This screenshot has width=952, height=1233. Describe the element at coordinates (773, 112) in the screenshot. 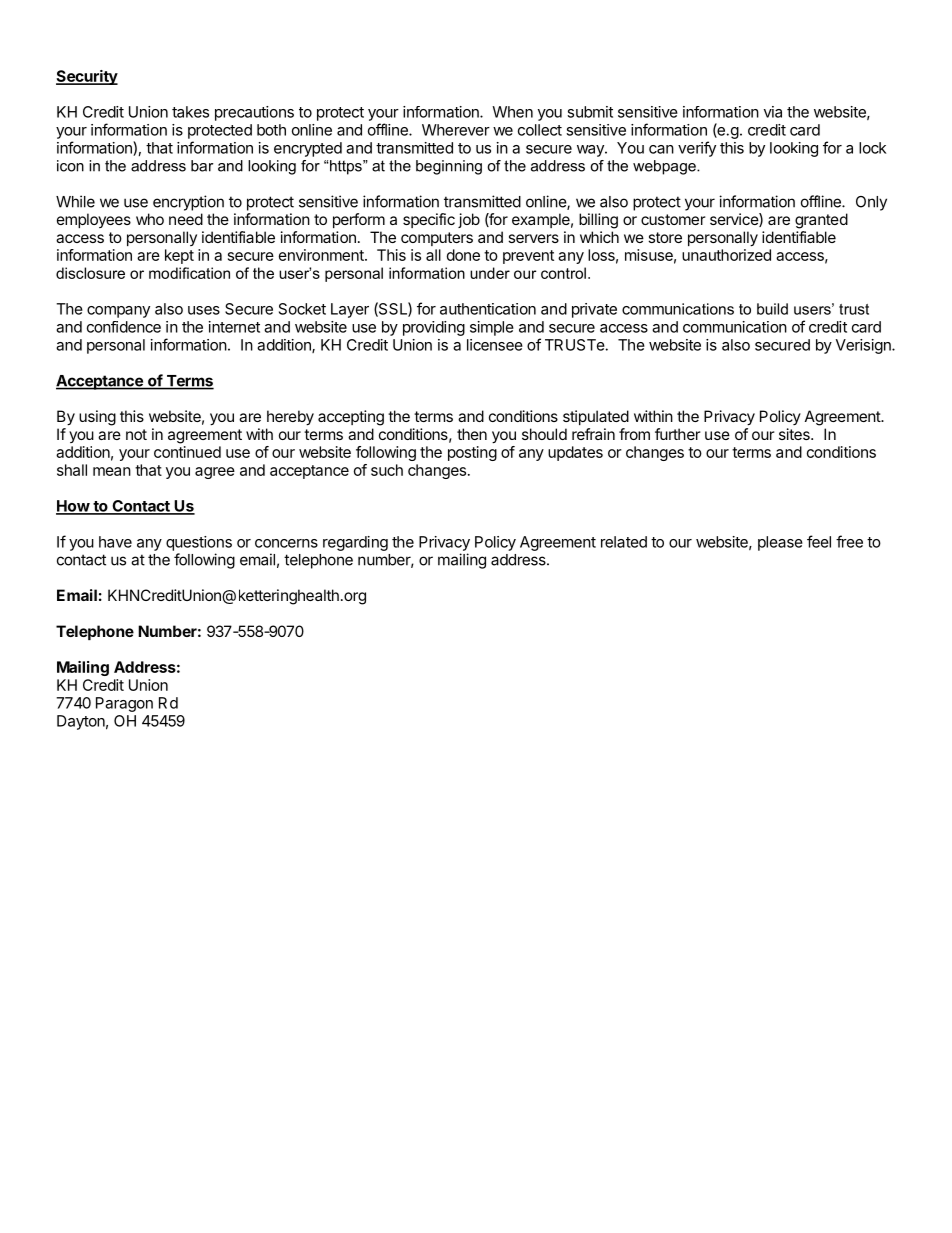

I see `via` at that location.
